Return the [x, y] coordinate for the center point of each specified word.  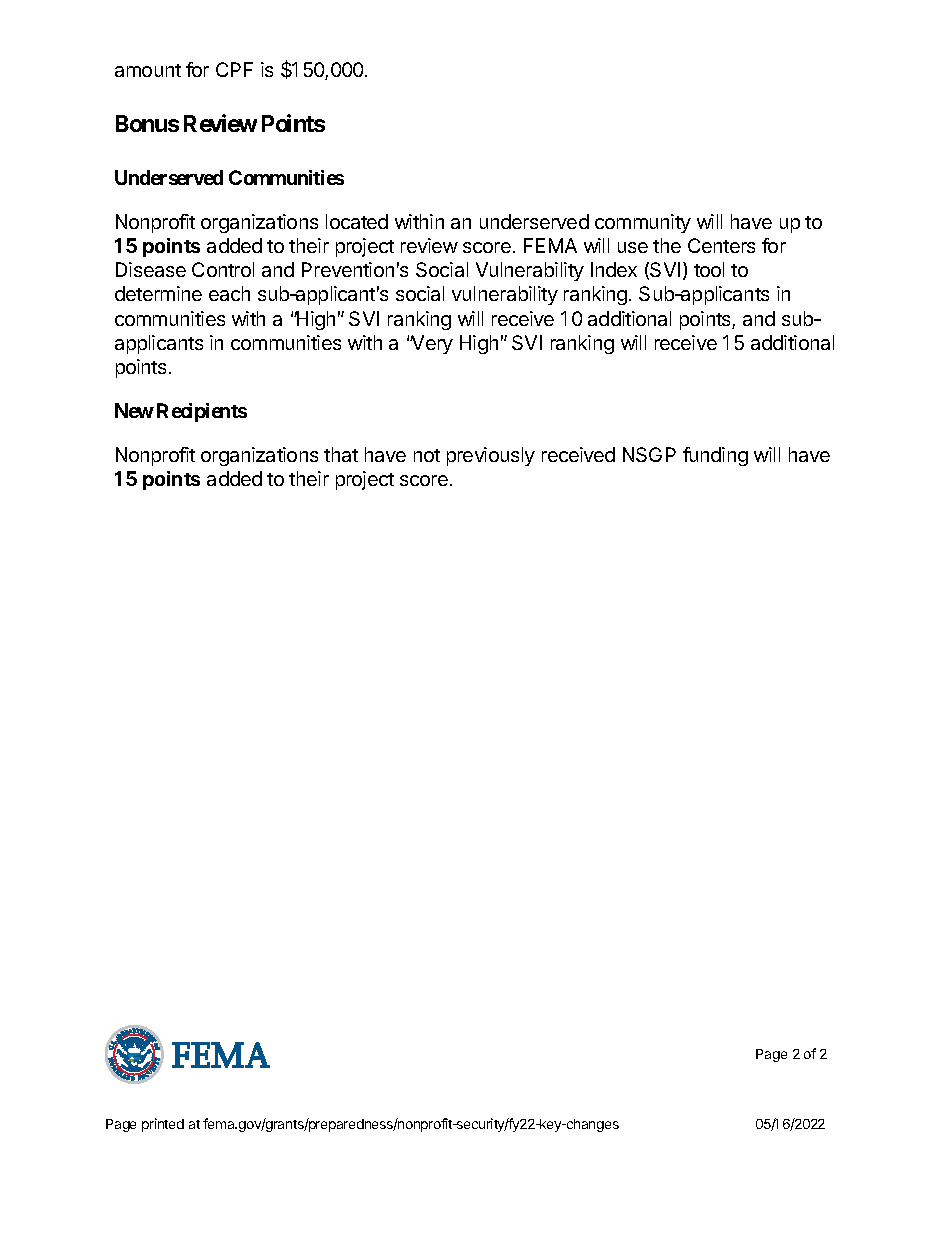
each [229, 293]
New [134, 410]
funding [715, 456]
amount [148, 70]
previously [491, 456]
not [427, 455]
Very [431, 344]
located [357, 221]
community [643, 223]
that [341, 454]
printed [163, 1125]
